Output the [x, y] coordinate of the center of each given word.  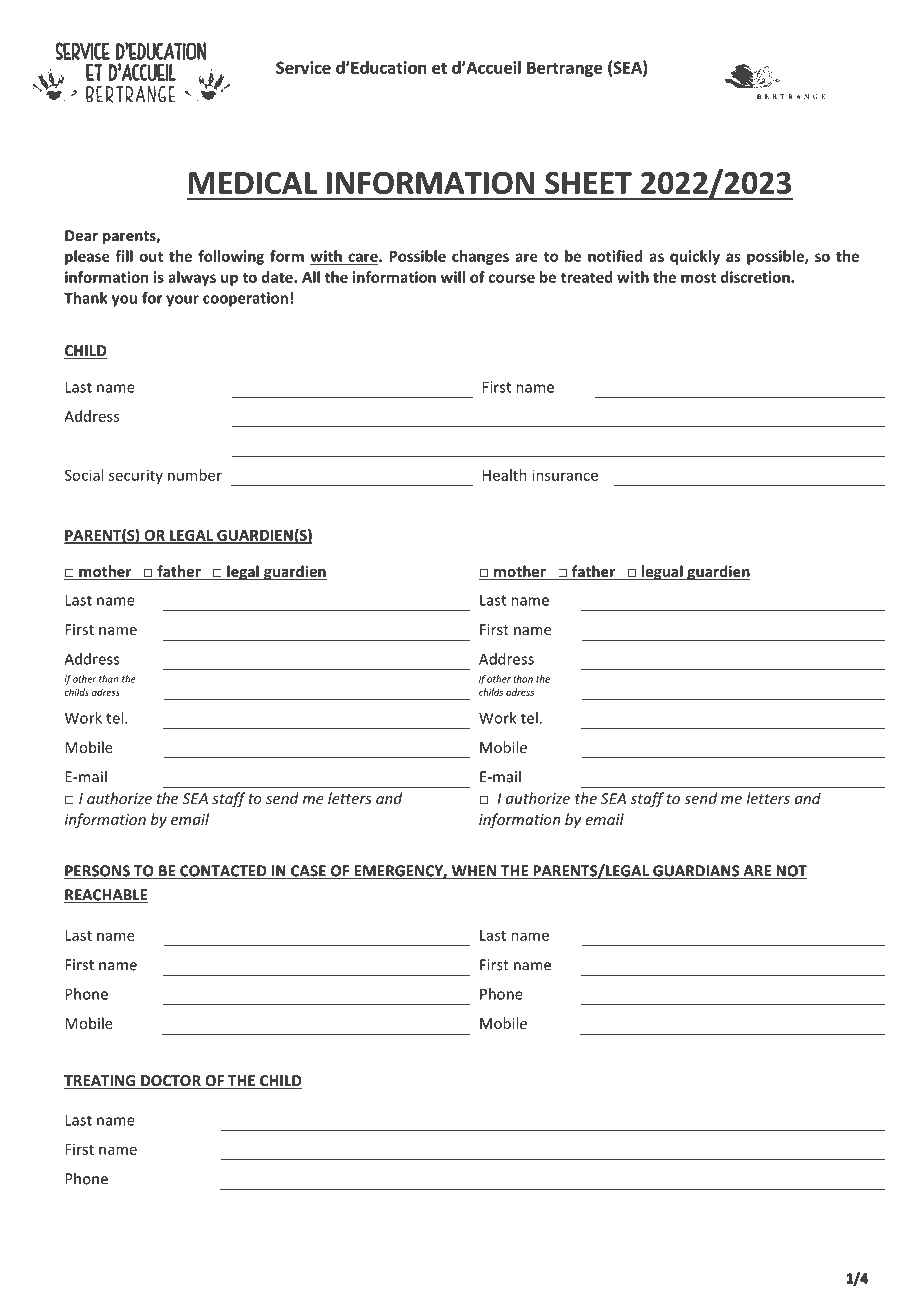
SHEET [588, 183]
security [136, 476]
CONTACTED [223, 872]
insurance [565, 475]
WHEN [474, 872]
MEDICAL [253, 183]
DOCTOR [171, 1082]
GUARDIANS [696, 872]
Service [303, 67]
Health [505, 475]
